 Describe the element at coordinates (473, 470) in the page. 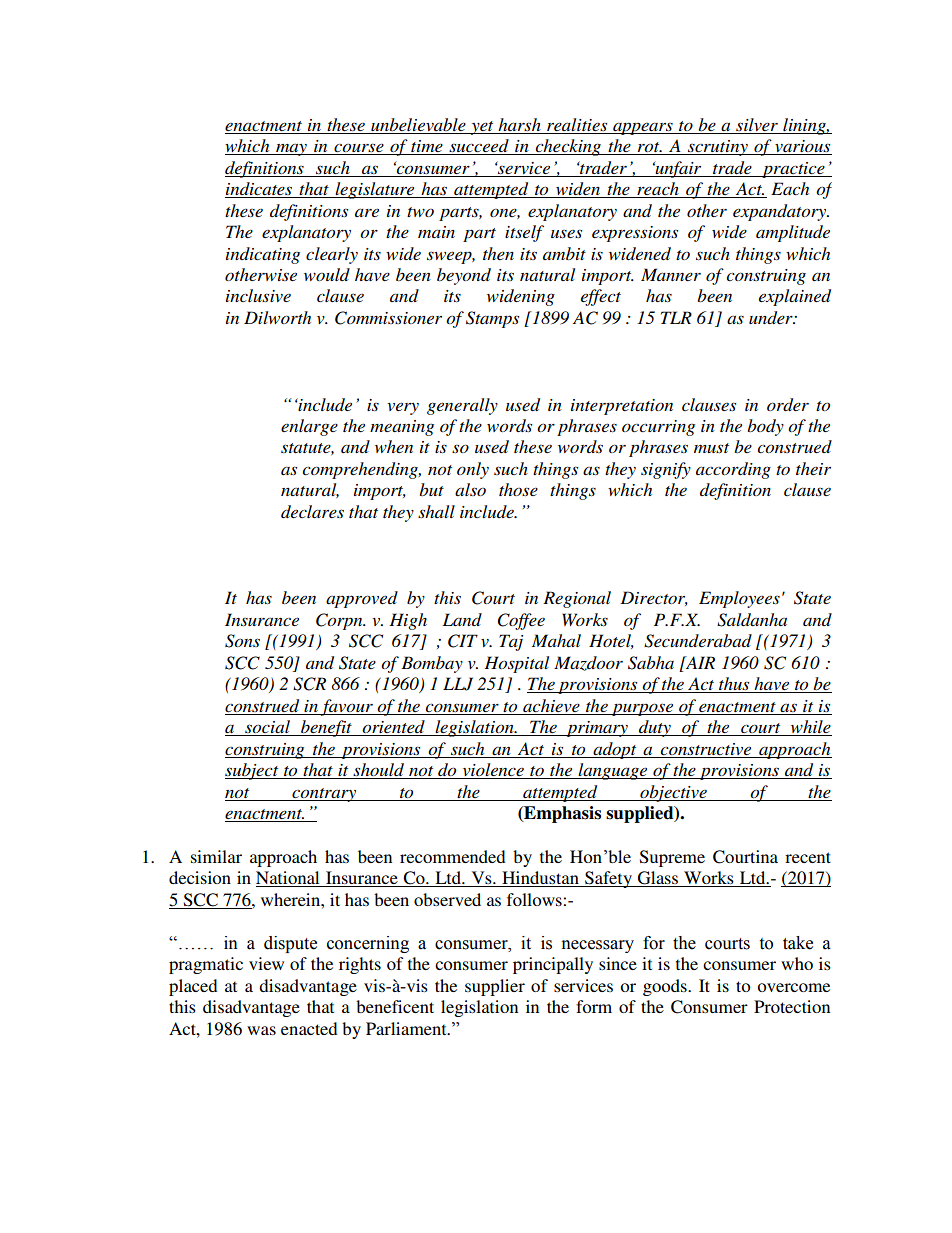

I see `only` at that location.
